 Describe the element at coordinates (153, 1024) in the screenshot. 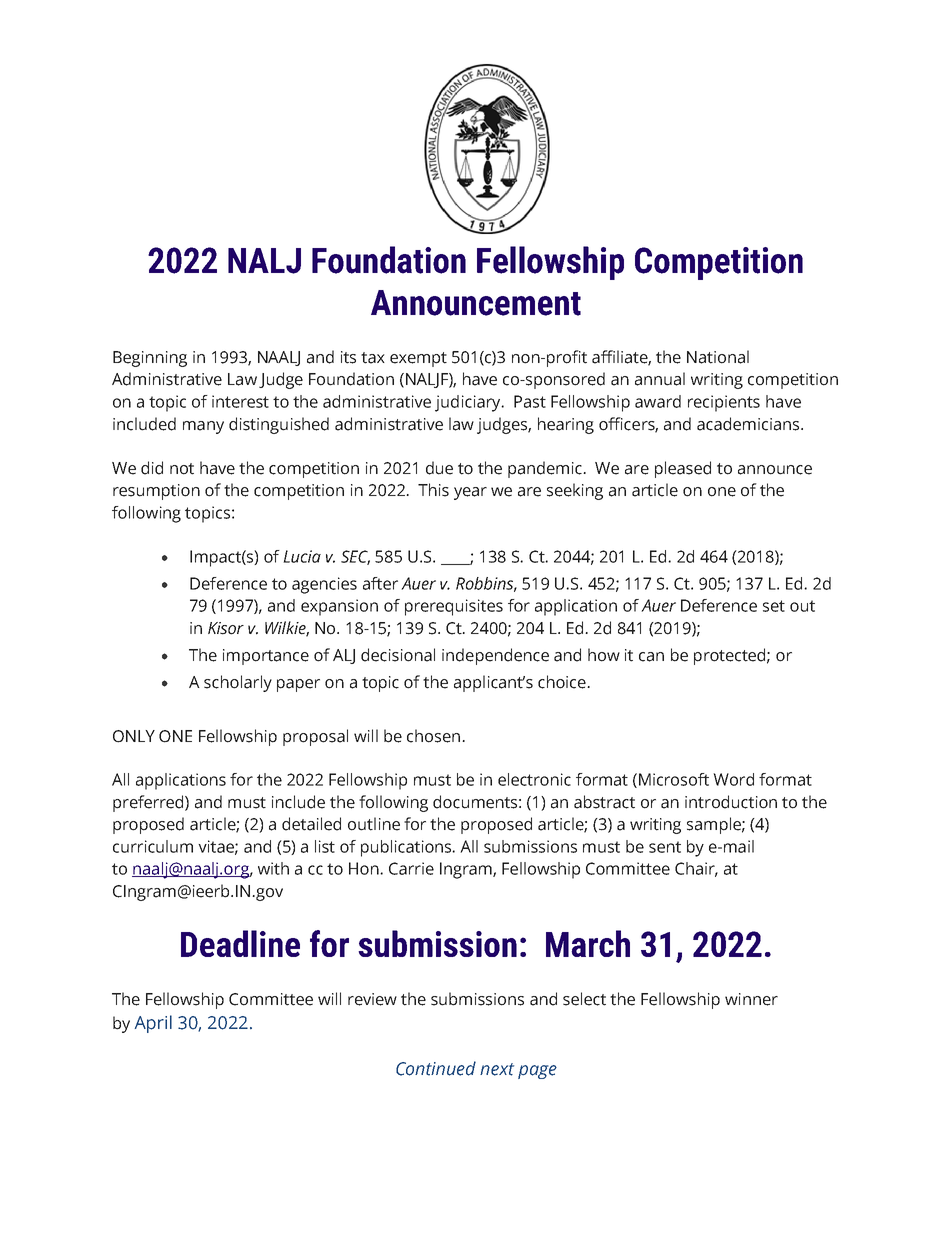

I see `April` at that location.
